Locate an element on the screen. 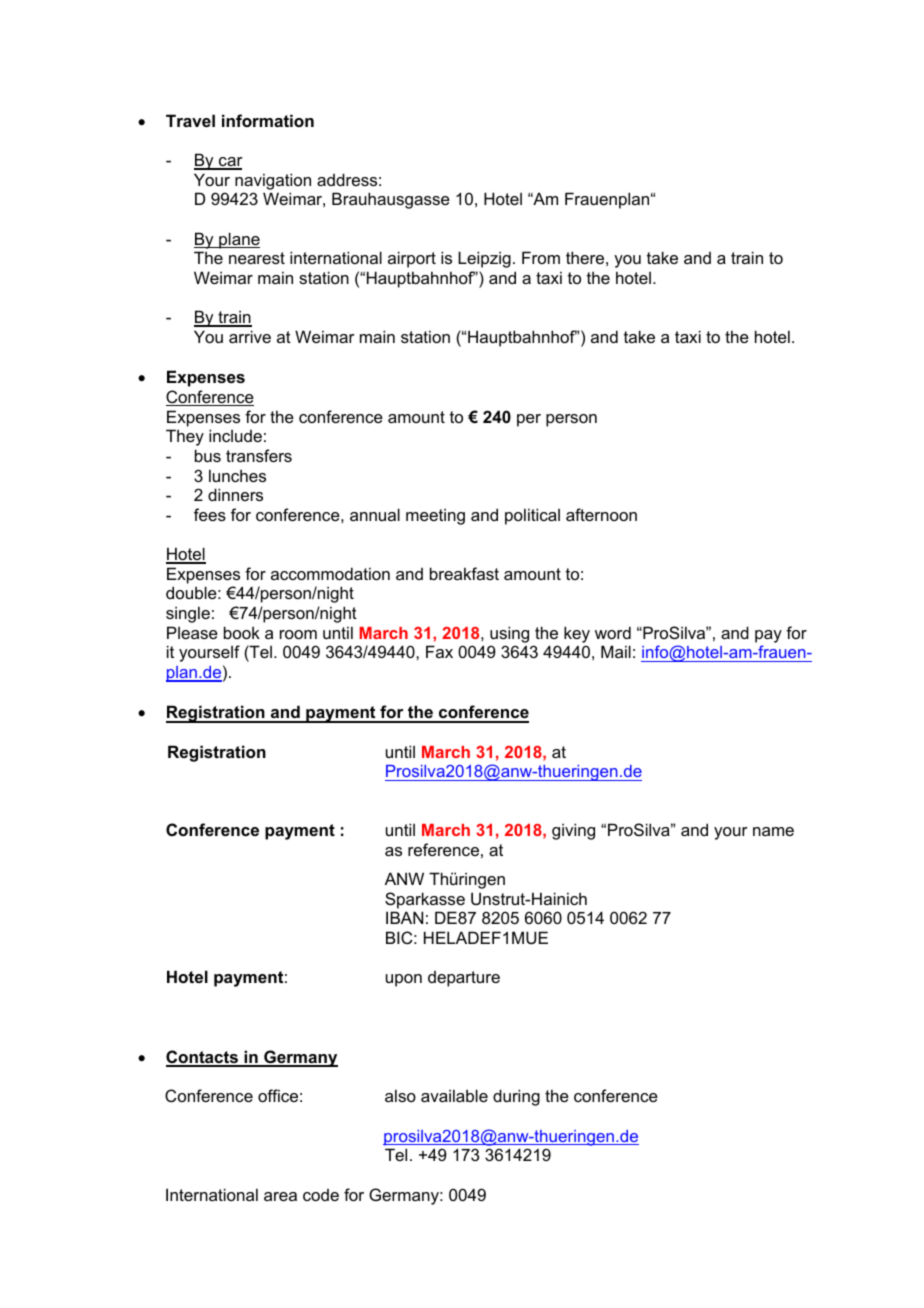 The image size is (924, 1308). area is located at coordinates (280, 1196).
